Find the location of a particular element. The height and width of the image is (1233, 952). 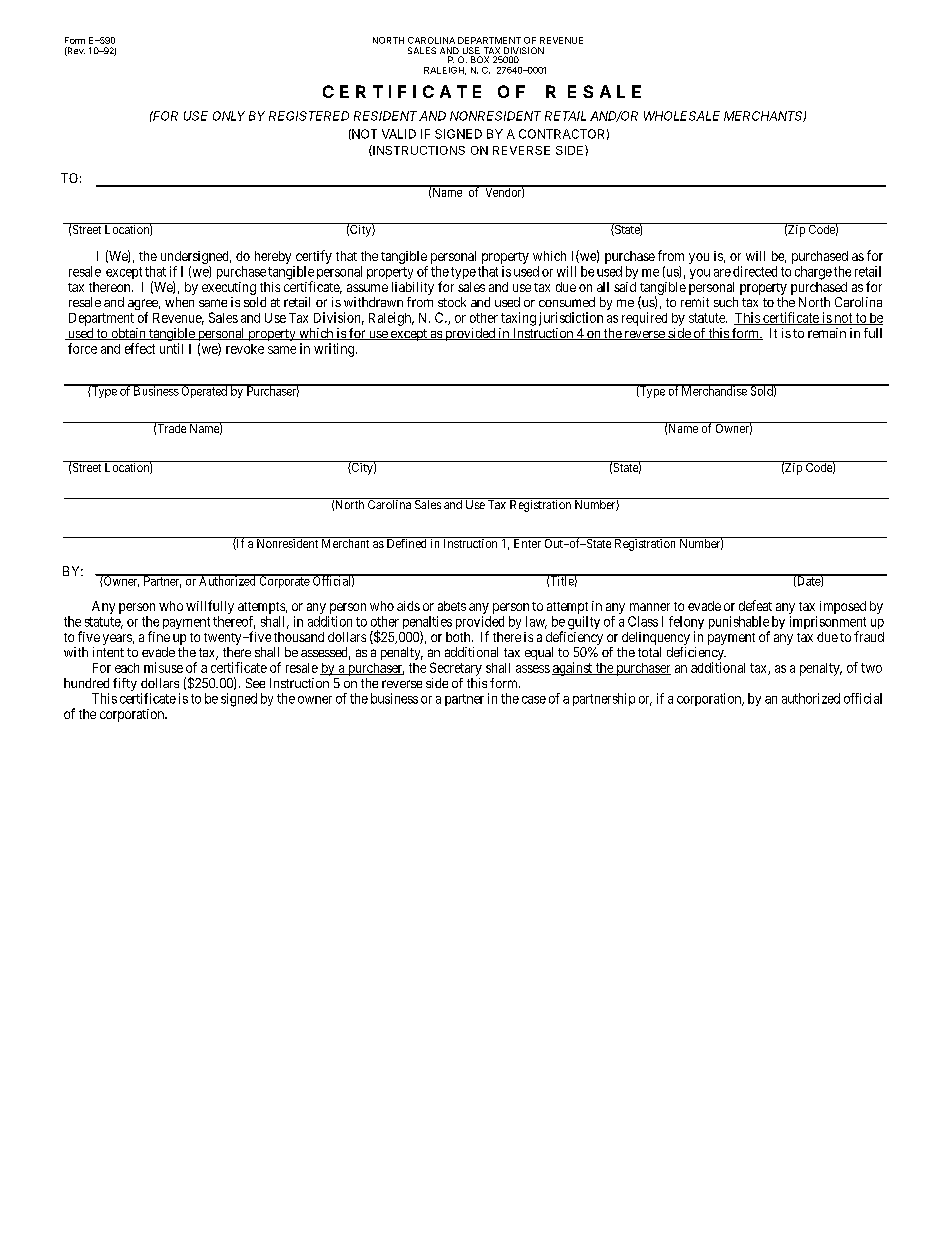

misuse is located at coordinates (163, 667).
